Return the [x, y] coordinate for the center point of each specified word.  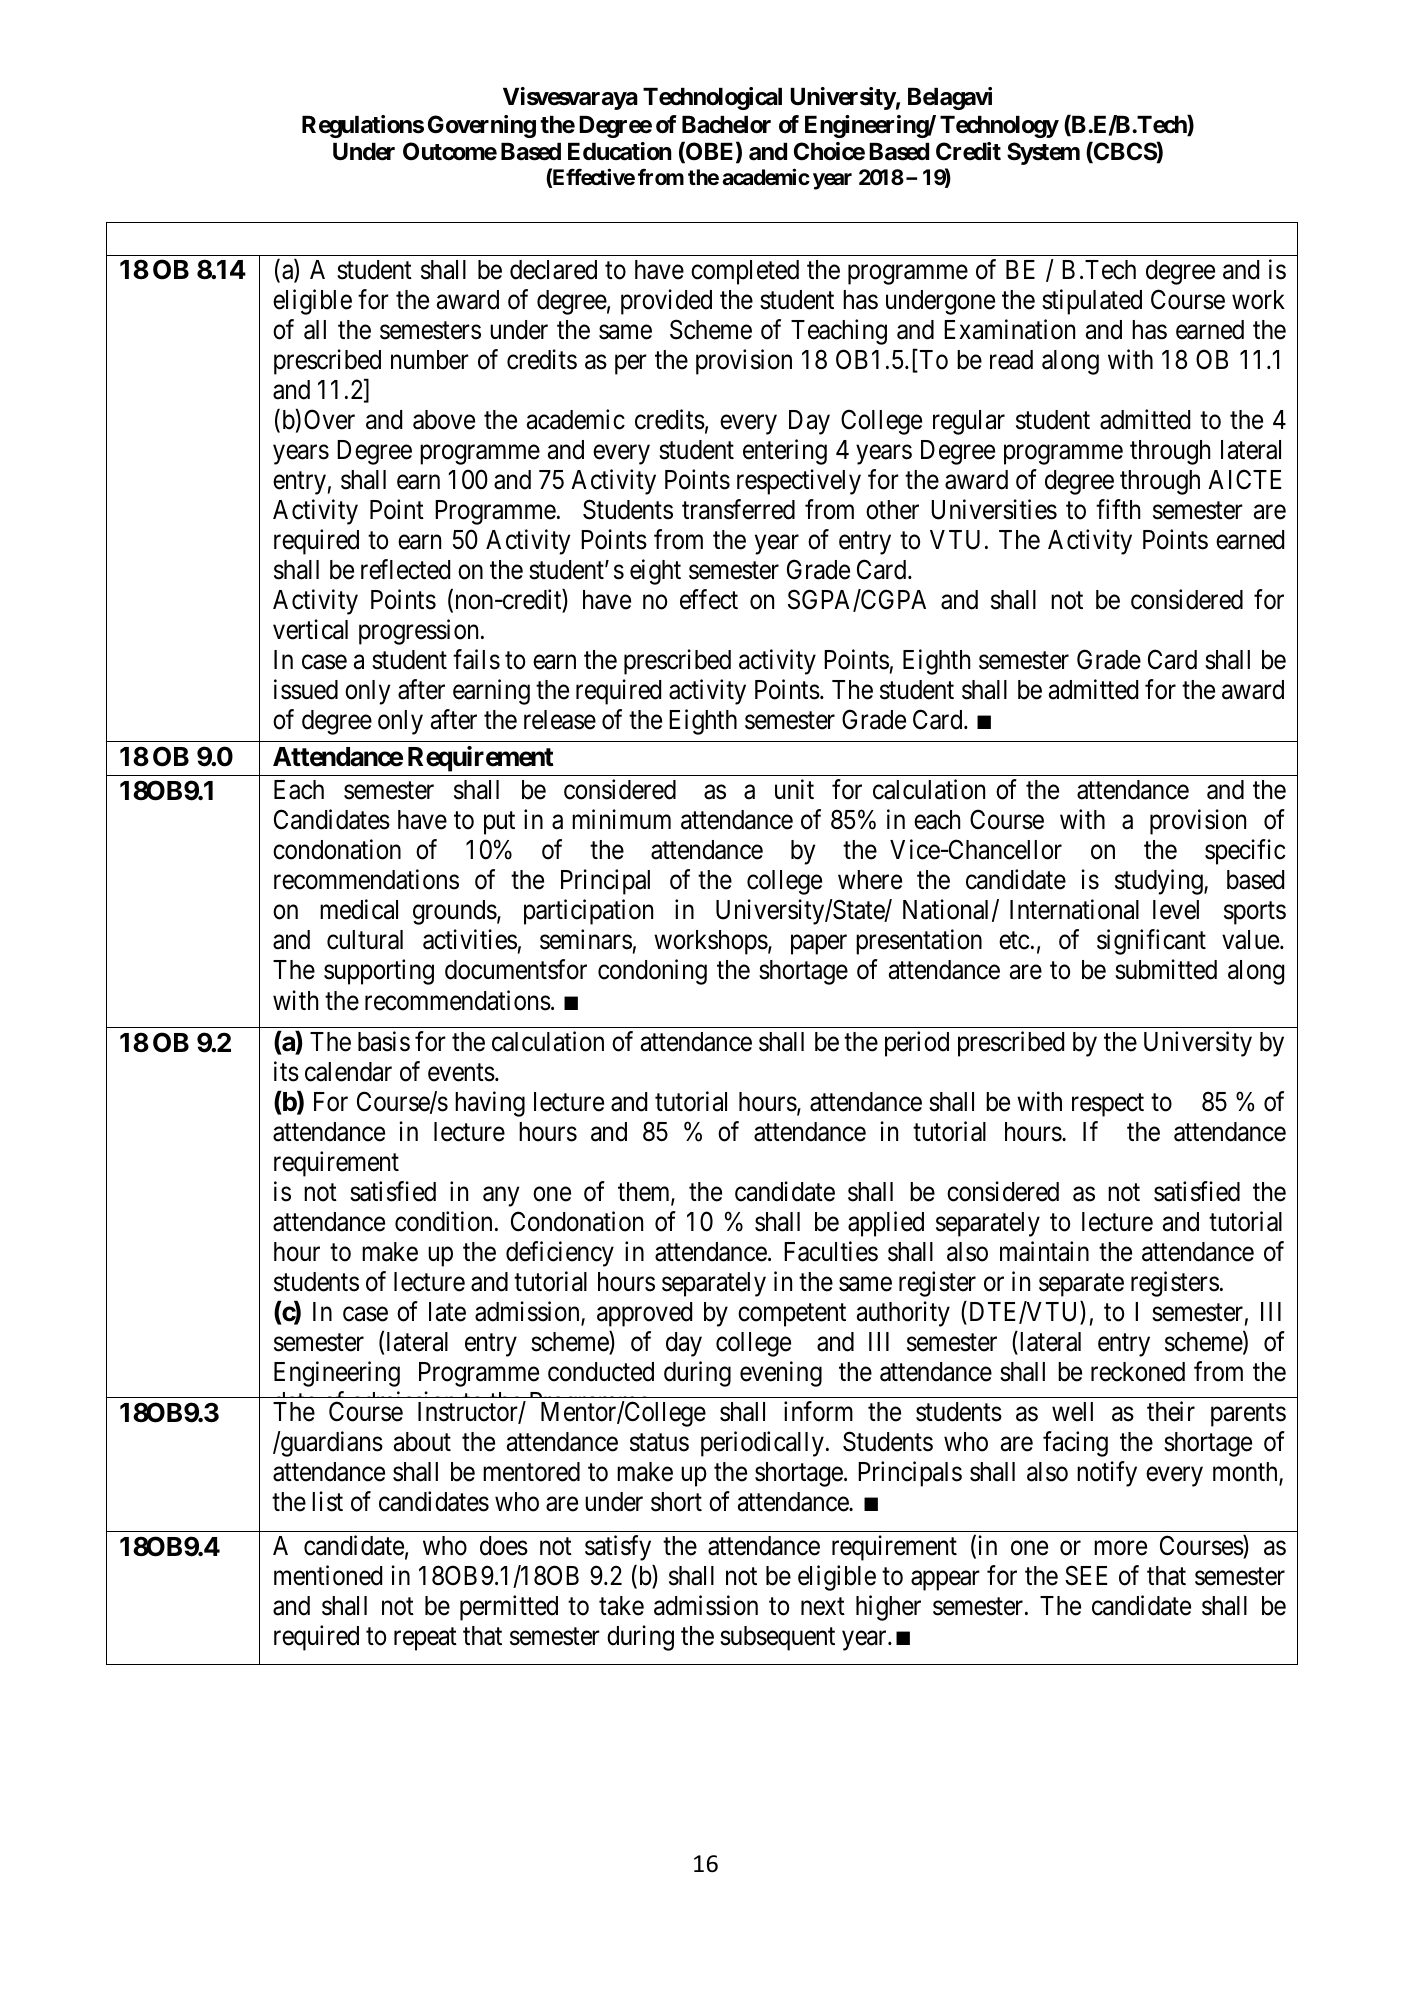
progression [420, 632]
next [823, 1607]
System [1043, 153]
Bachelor [726, 125]
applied [886, 1224]
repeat [425, 1639]
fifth [1118, 509]
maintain [1044, 1251]
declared [553, 270]
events [461, 1073]
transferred [738, 509]
